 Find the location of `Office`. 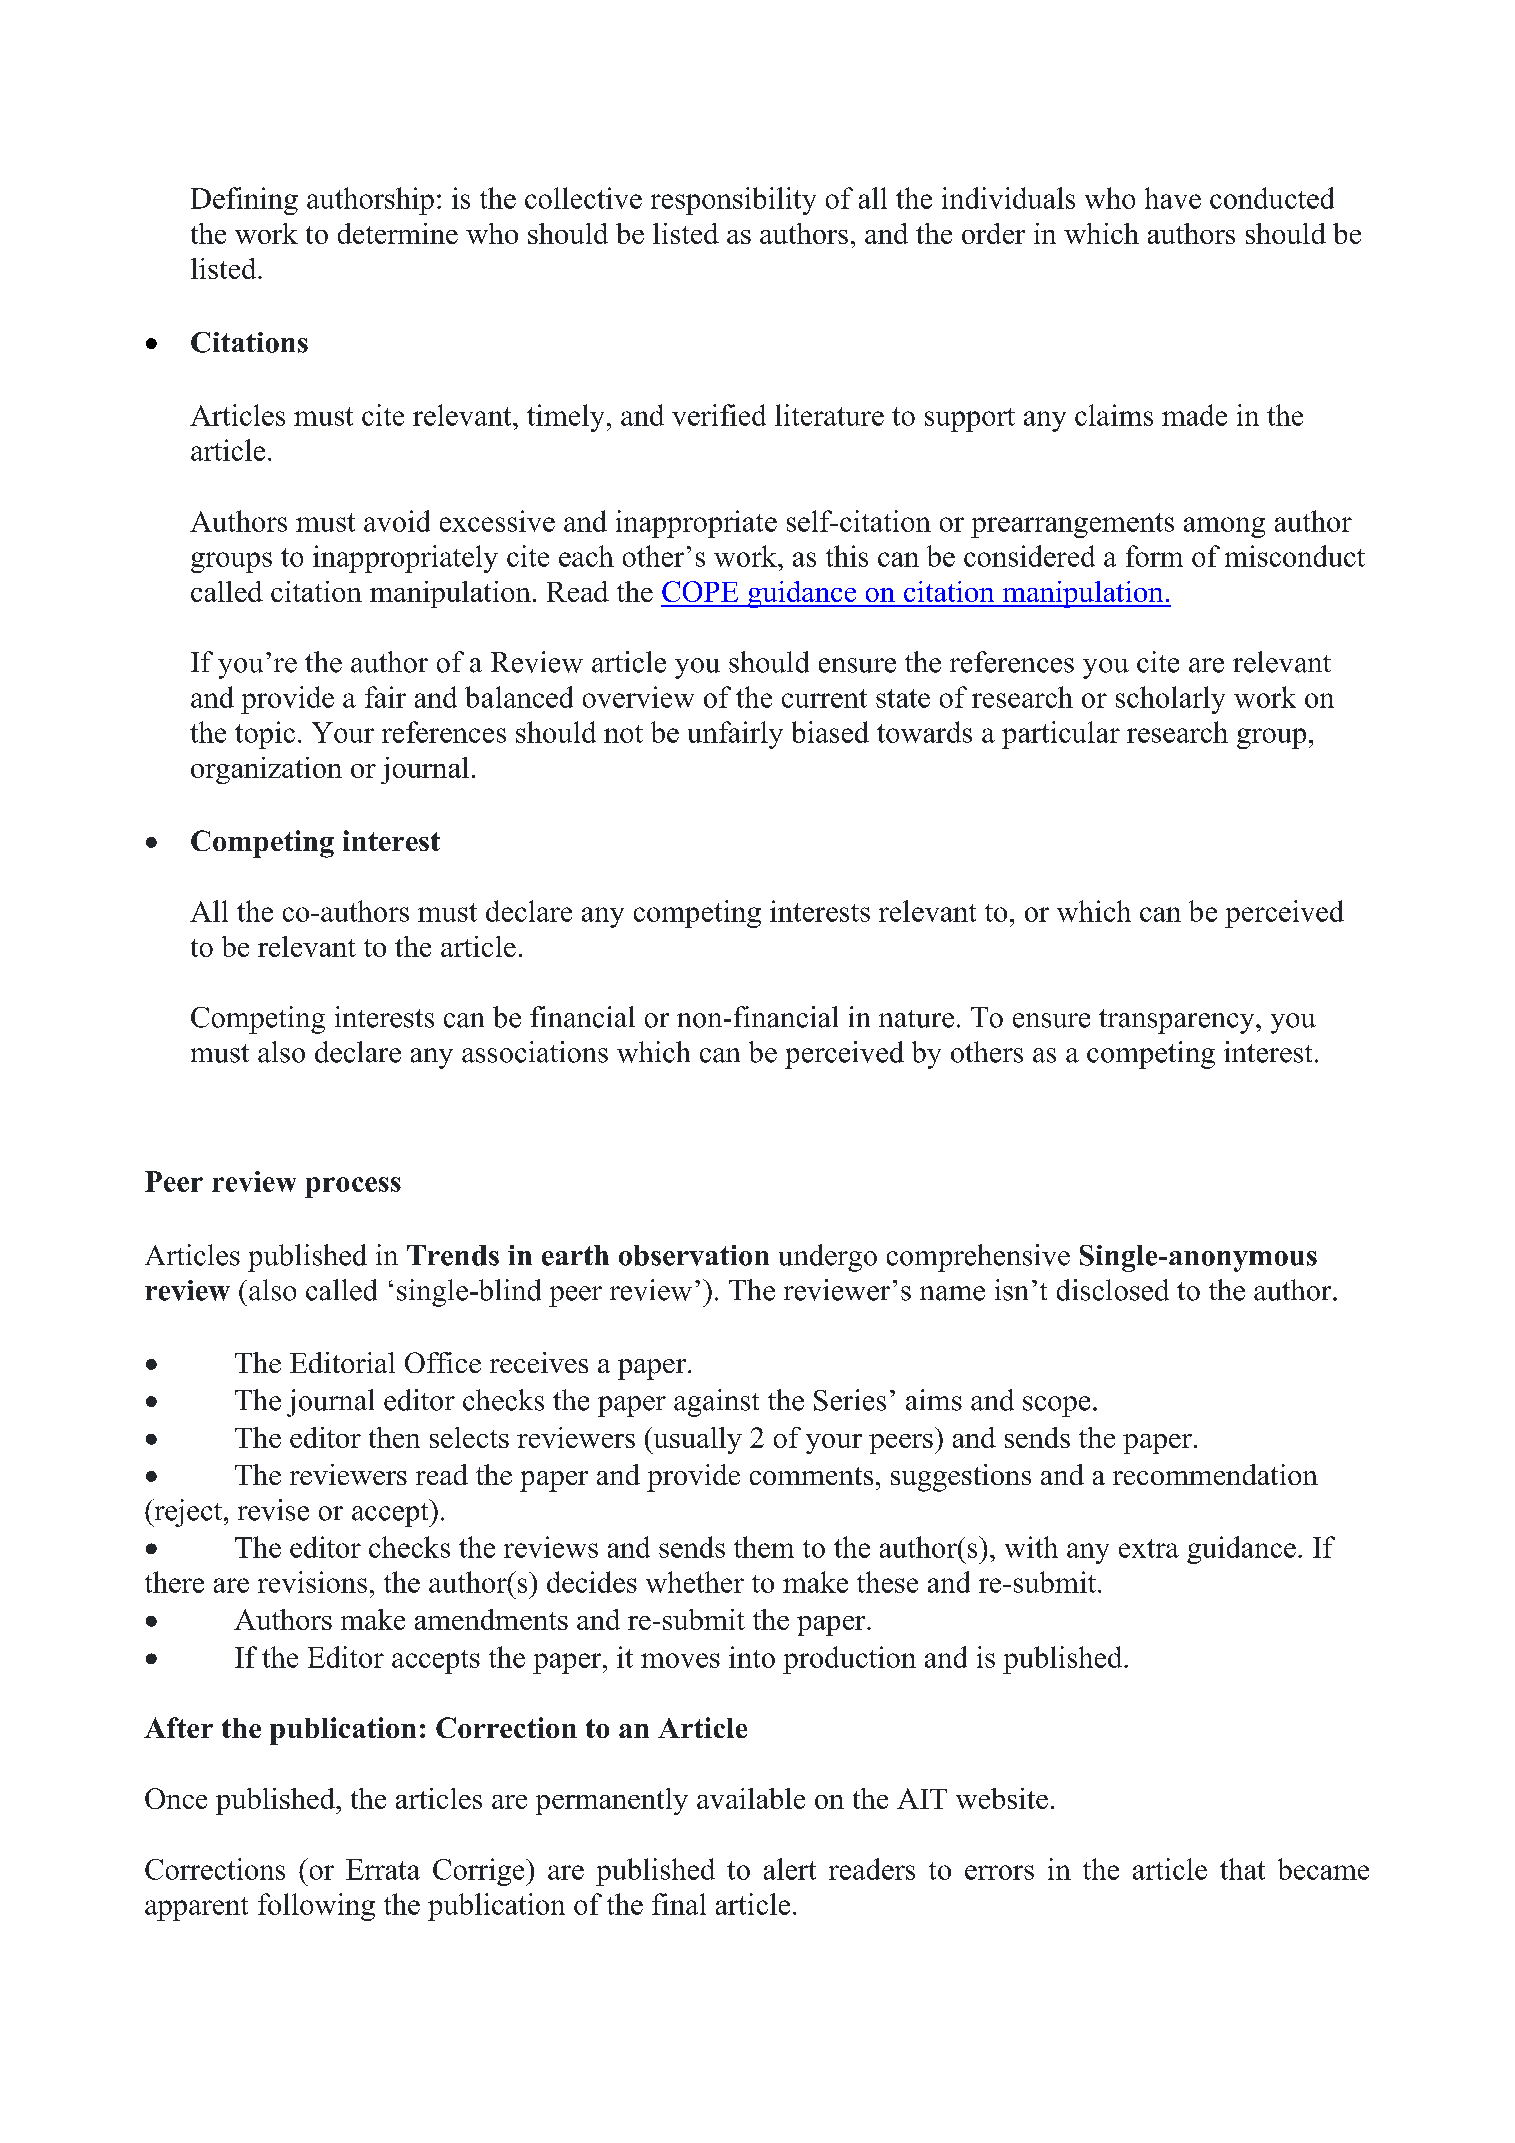

Office is located at coordinates (443, 1362).
